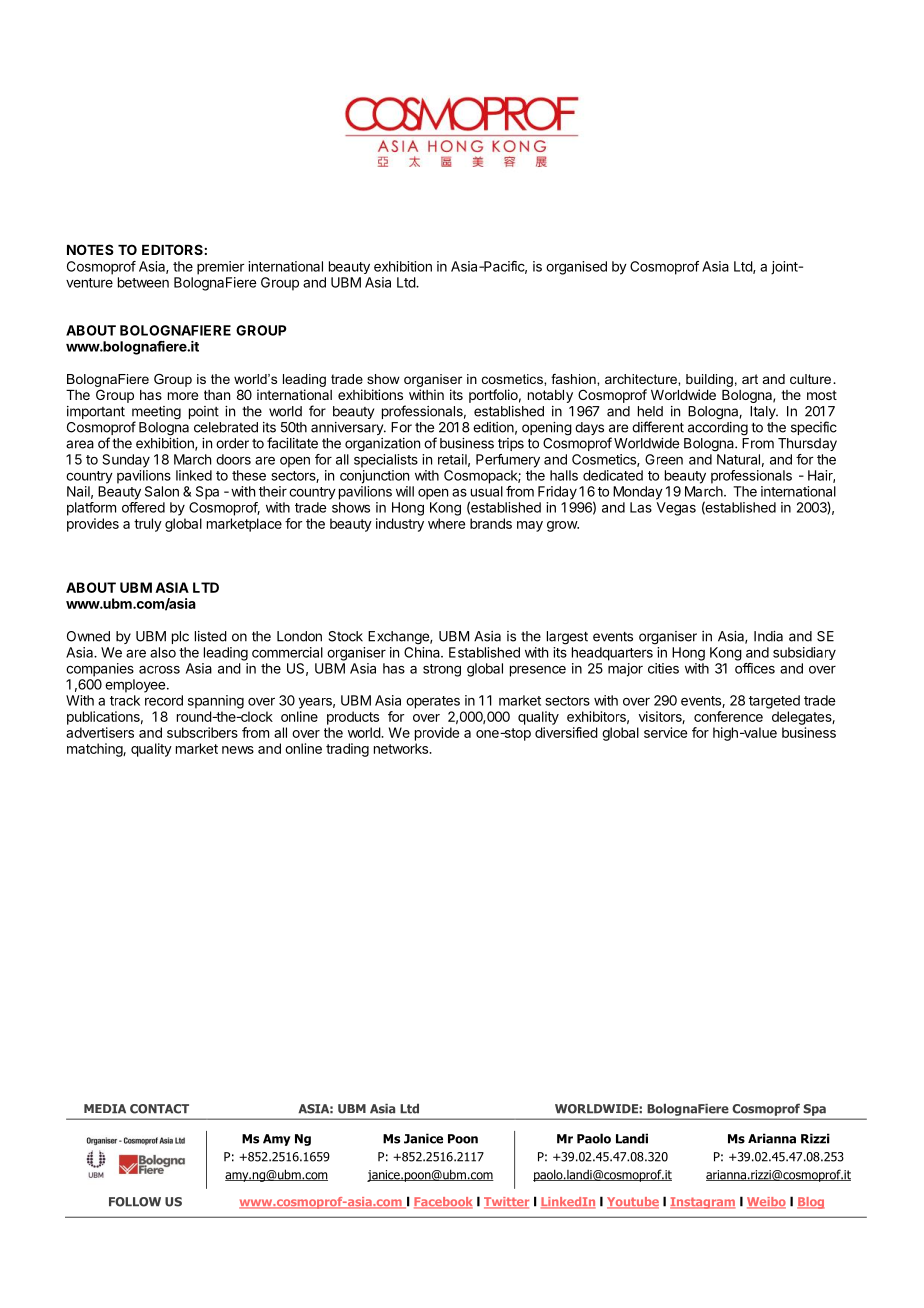 The image size is (924, 1308). What do you see at coordinates (728, 716) in the document?
I see `conference` at bounding box center [728, 716].
